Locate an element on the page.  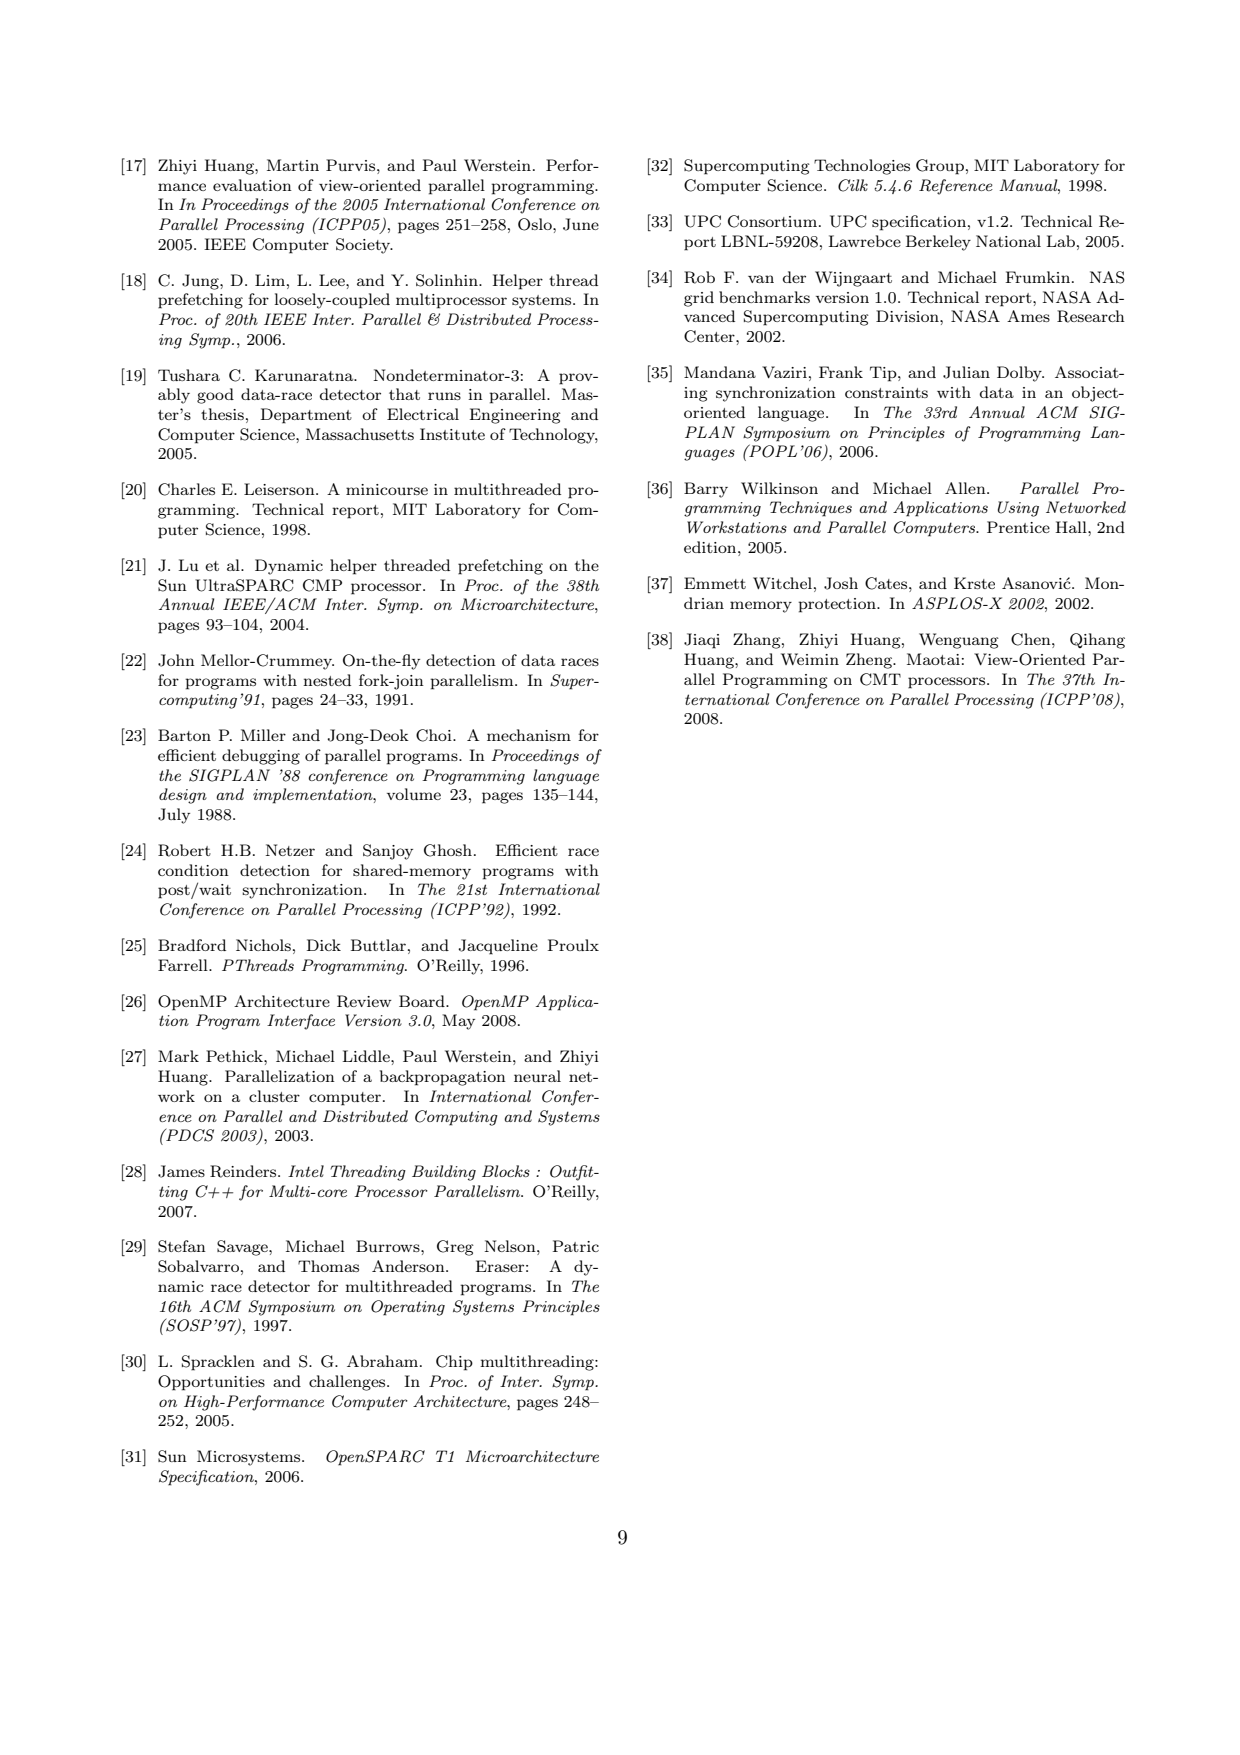
Prentice is located at coordinates (1018, 527).
